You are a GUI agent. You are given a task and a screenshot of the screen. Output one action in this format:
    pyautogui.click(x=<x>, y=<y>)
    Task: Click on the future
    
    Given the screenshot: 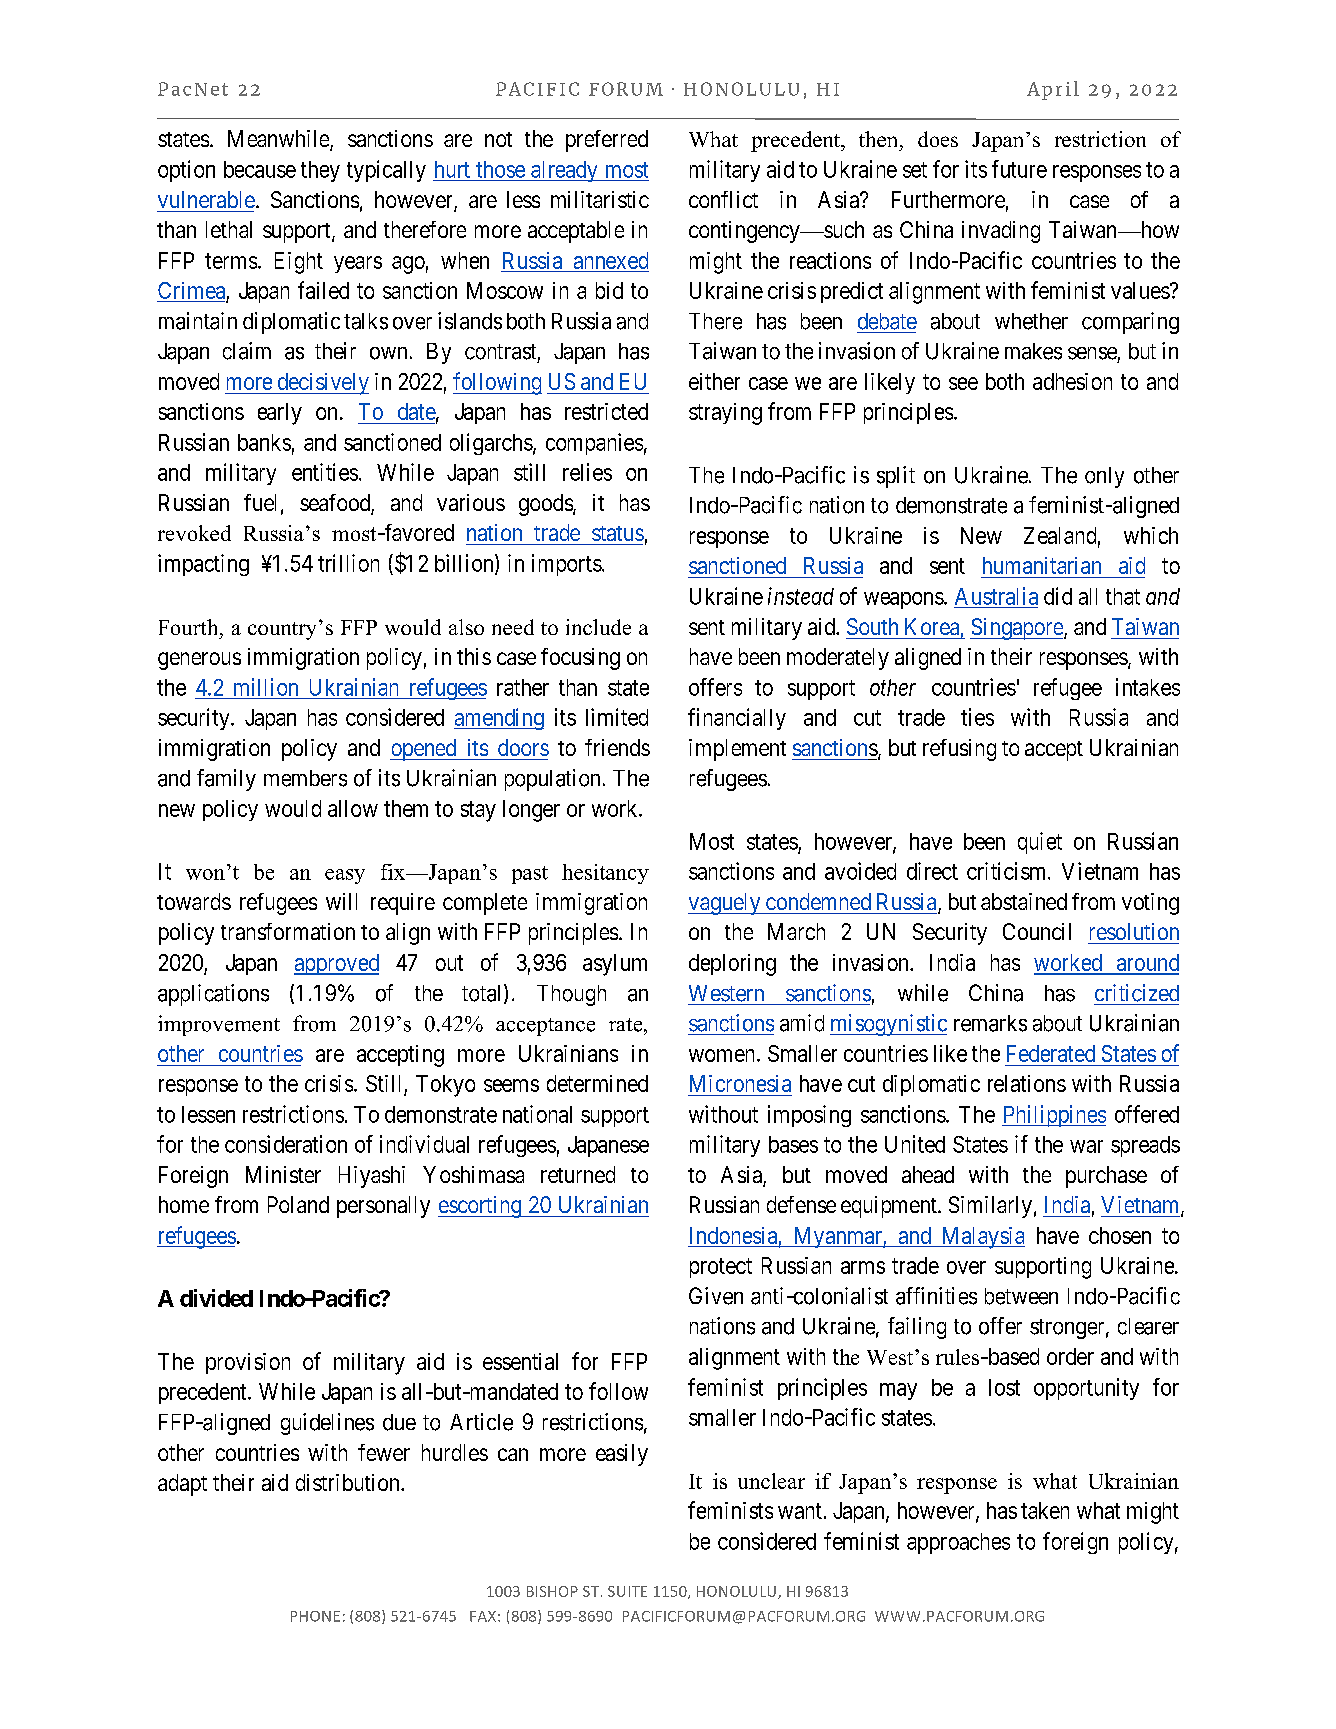 What is the action you would take?
    pyautogui.click(x=1019, y=169)
